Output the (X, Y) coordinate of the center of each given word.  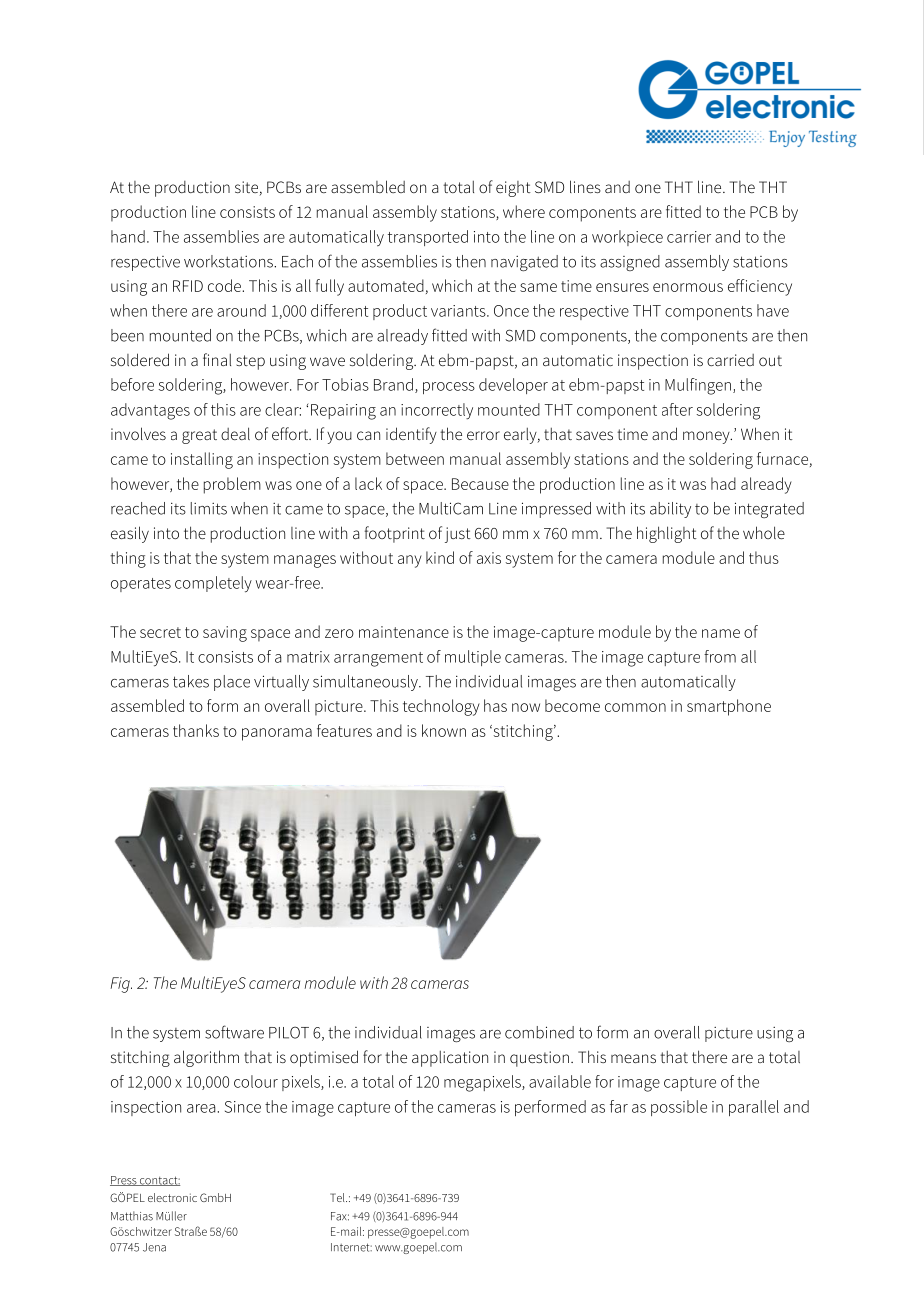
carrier (689, 237)
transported (428, 238)
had (723, 483)
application (450, 1059)
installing (202, 460)
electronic (172, 1197)
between (415, 458)
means (633, 1058)
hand (128, 236)
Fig (121, 985)
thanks (196, 730)
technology (441, 707)
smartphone (729, 707)
